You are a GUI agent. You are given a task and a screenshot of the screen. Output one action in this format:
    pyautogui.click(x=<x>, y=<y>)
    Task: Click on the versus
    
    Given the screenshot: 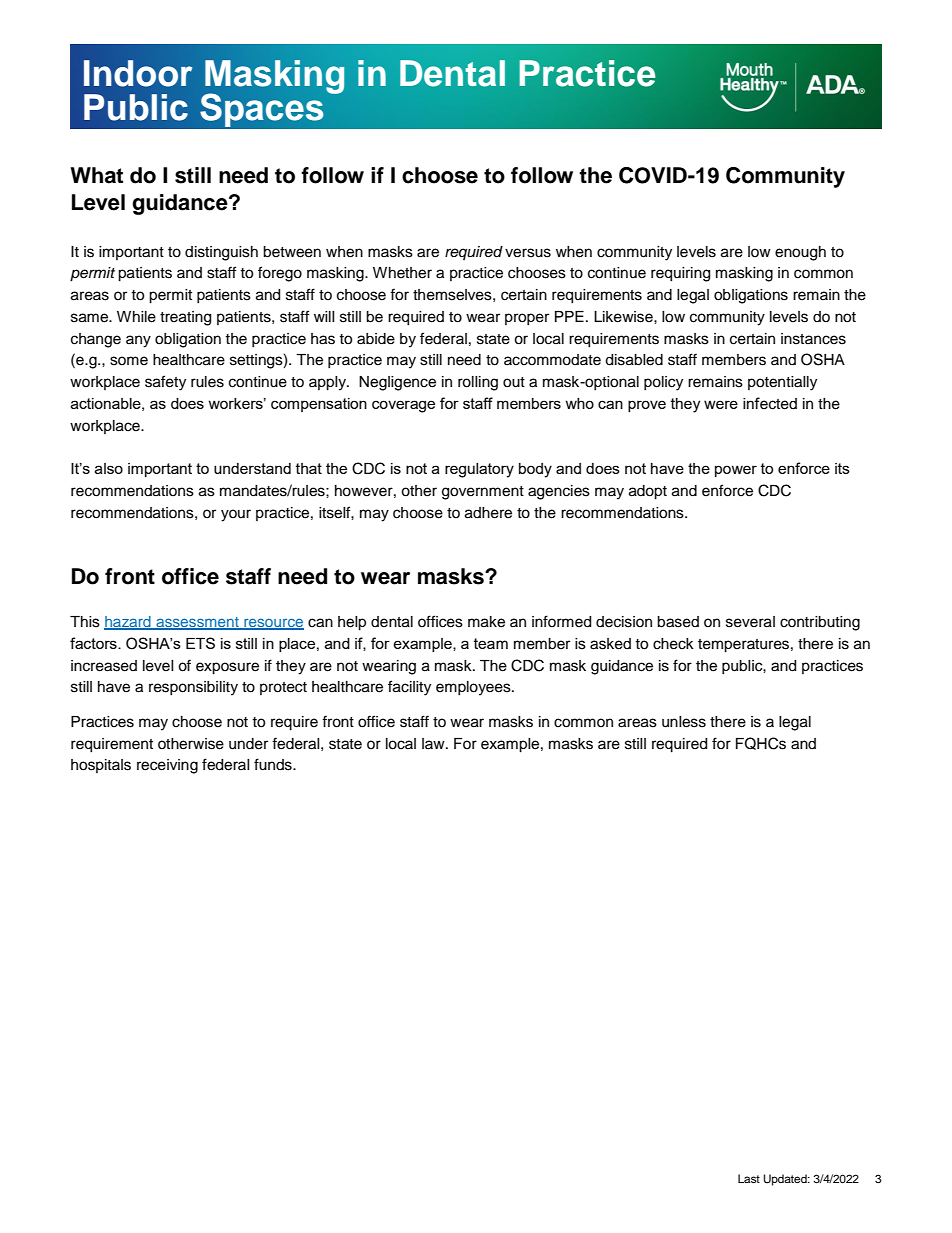 What is the action you would take?
    pyautogui.click(x=528, y=253)
